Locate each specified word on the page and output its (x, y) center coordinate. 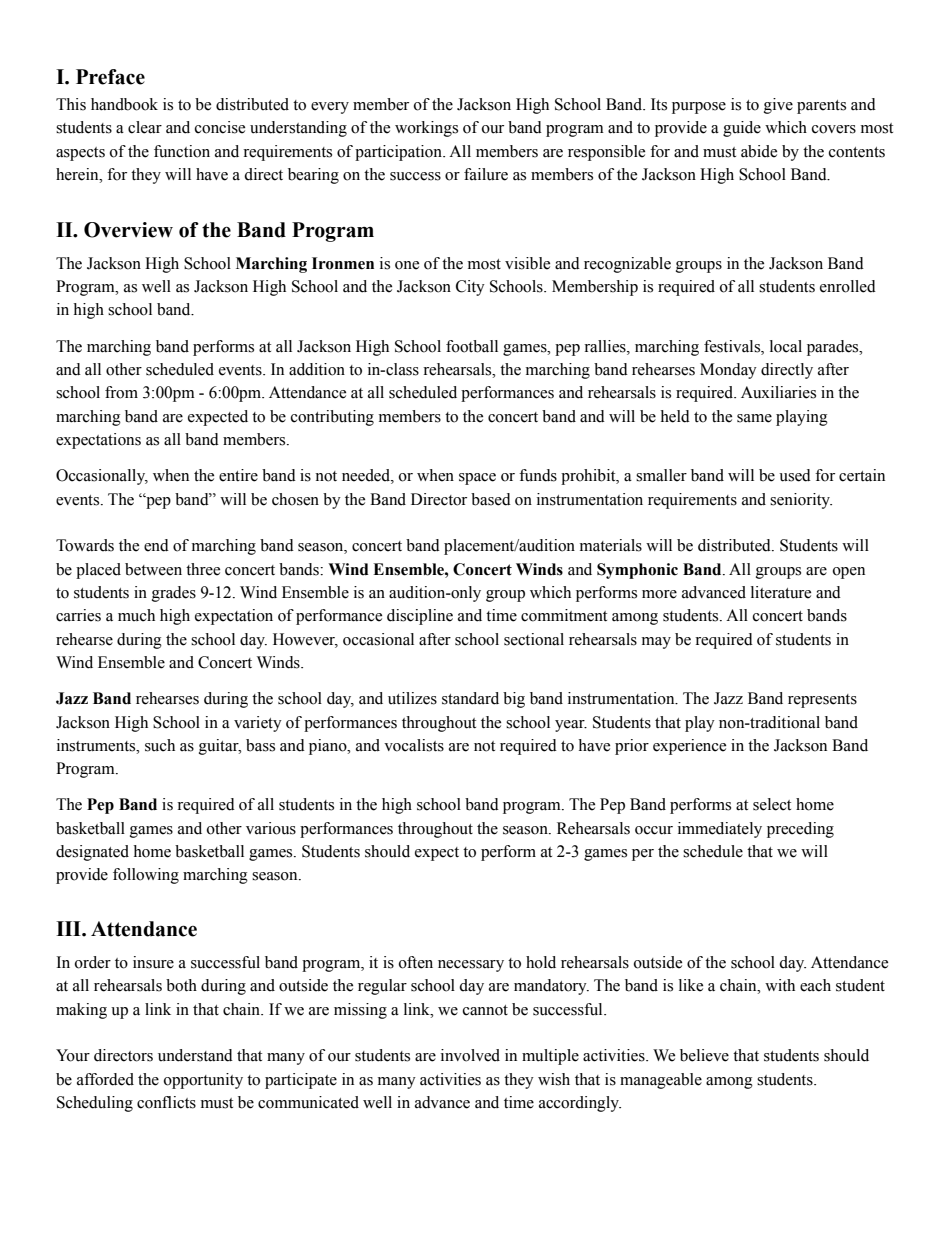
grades (174, 594)
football (472, 346)
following (146, 876)
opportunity (203, 1081)
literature (781, 592)
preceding (800, 830)
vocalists (414, 745)
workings (426, 129)
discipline (420, 617)
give (778, 106)
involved (470, 1055)
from (121, 392)
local (786, 346)
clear (145, 127)
